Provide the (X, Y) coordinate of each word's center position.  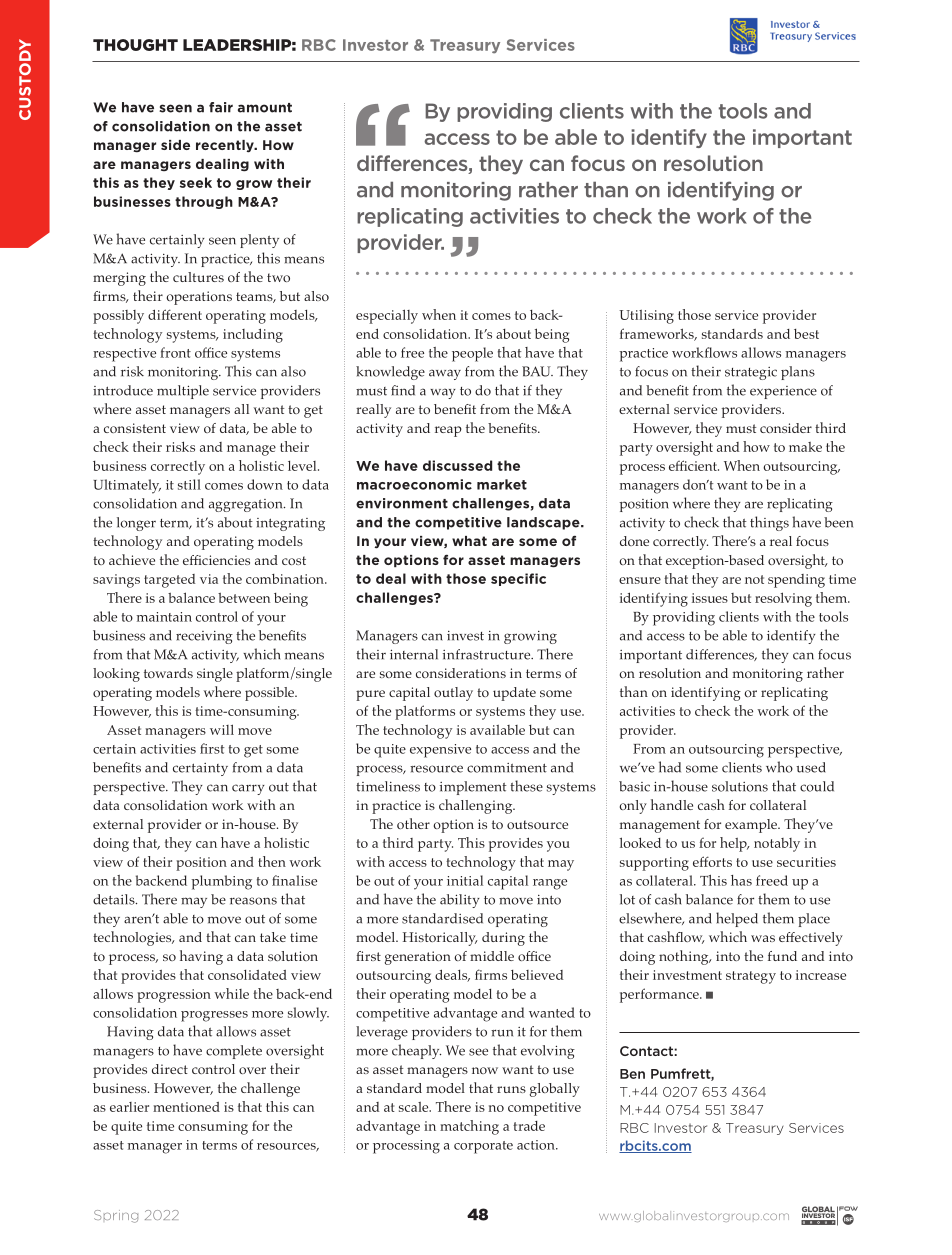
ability (460, 901)
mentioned (186, 1107)
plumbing (222, 882)
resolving (783, 599)
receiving (204, 637)
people (472, 354)
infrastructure (488, 654)
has (741, 880)
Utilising (646, 317)
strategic (751, 373)
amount (265, 108)
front (175, 352)
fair (221, 107)
